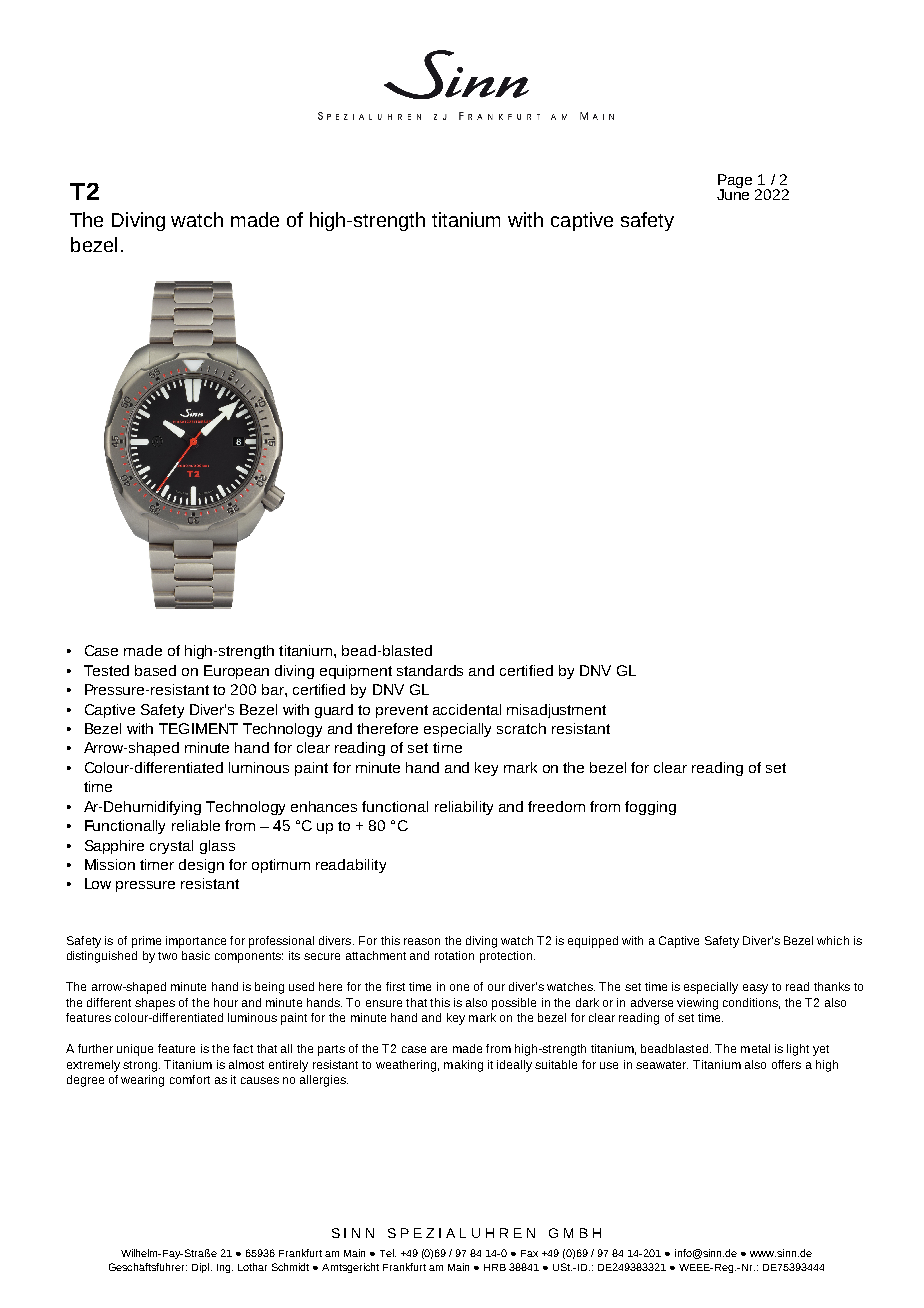 The width and height of the screenshot is (924, 1308). Describe the element at coordinates (521, 728) in the screenshot. I see `scratch` at that location.
